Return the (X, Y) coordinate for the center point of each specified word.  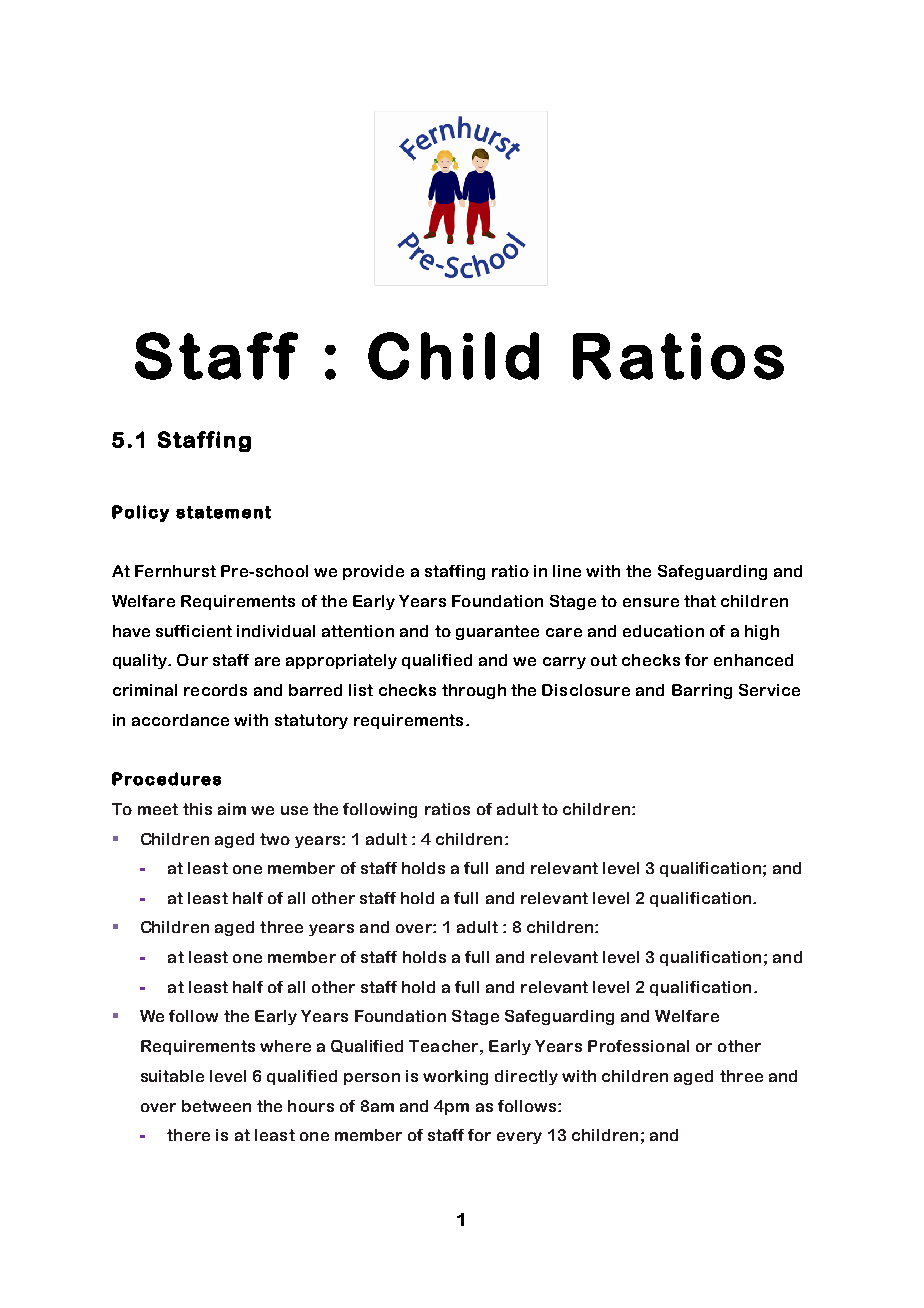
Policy (140, 513)
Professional (638, 1046)
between (216, 1106)
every (519, 1138)
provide (373, 572)
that (700, 601)
